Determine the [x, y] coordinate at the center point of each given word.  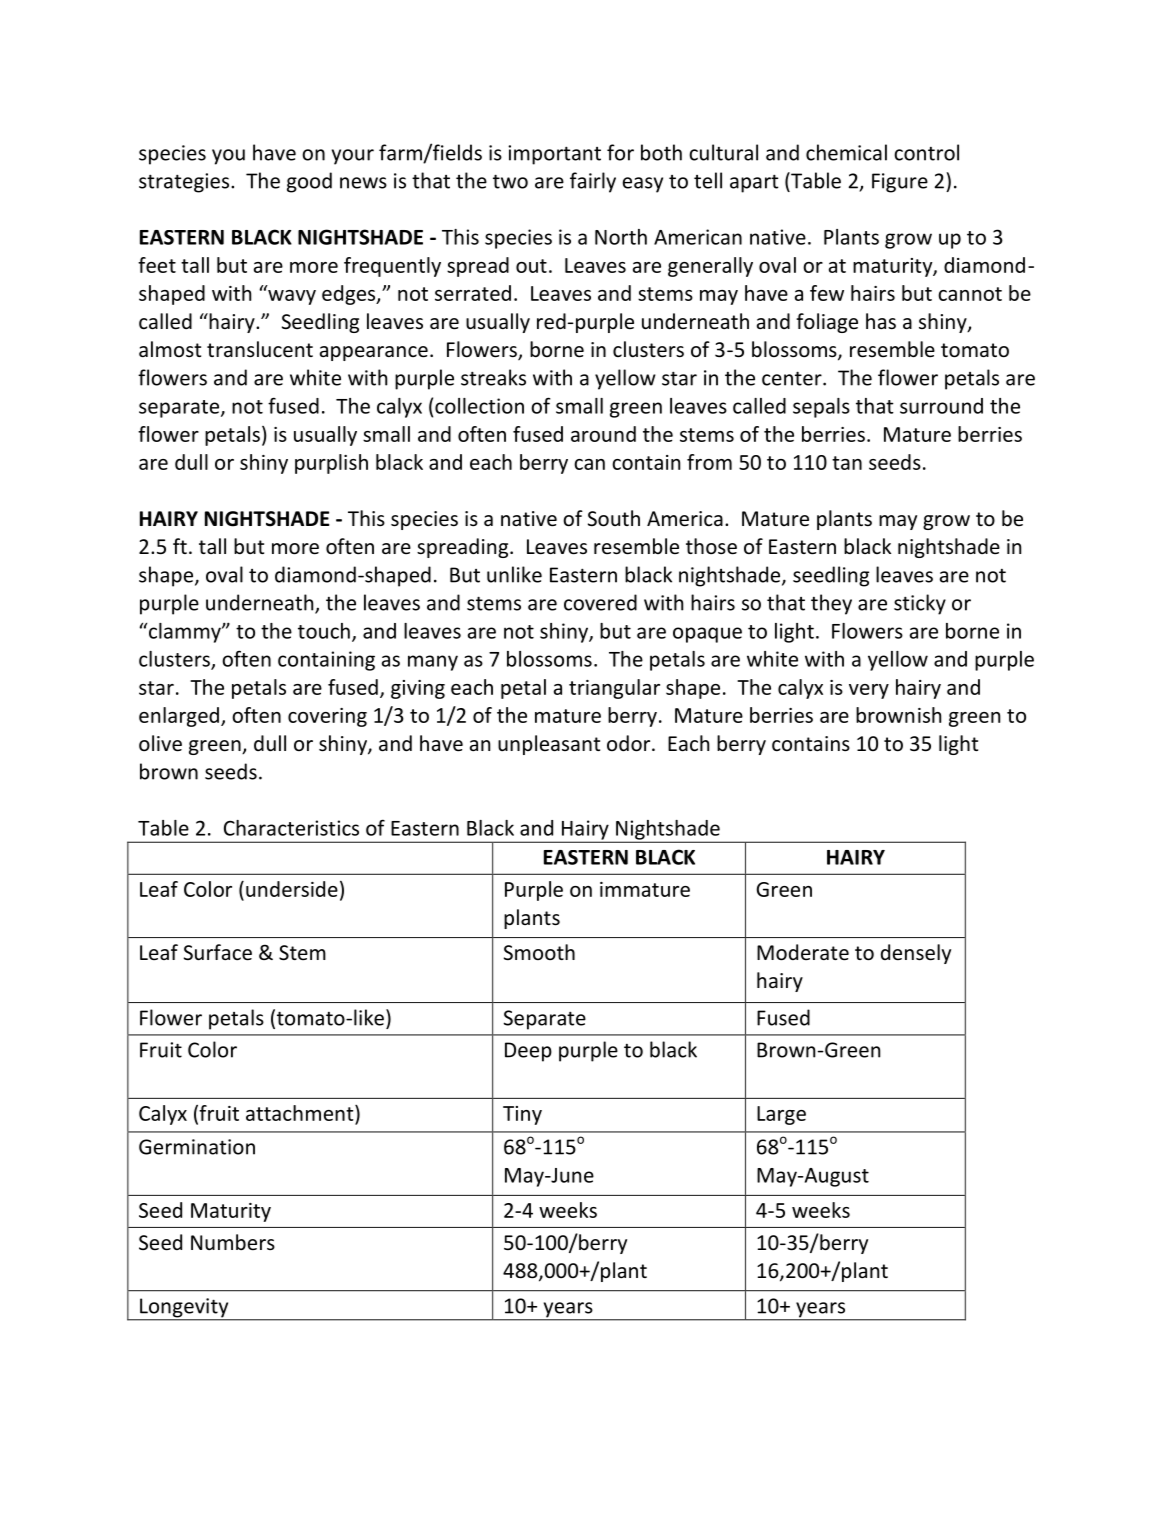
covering [327, 717]
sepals [821, 408]
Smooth [539, 952]
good [309, 182]
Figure [900, 183]
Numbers [233, 1242]
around [603, 434]
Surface [218, 952]
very [869, 691]
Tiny [522, 1115]
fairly [593, 182]
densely [916, 954]
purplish [331, 464]
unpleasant [549, 745]
